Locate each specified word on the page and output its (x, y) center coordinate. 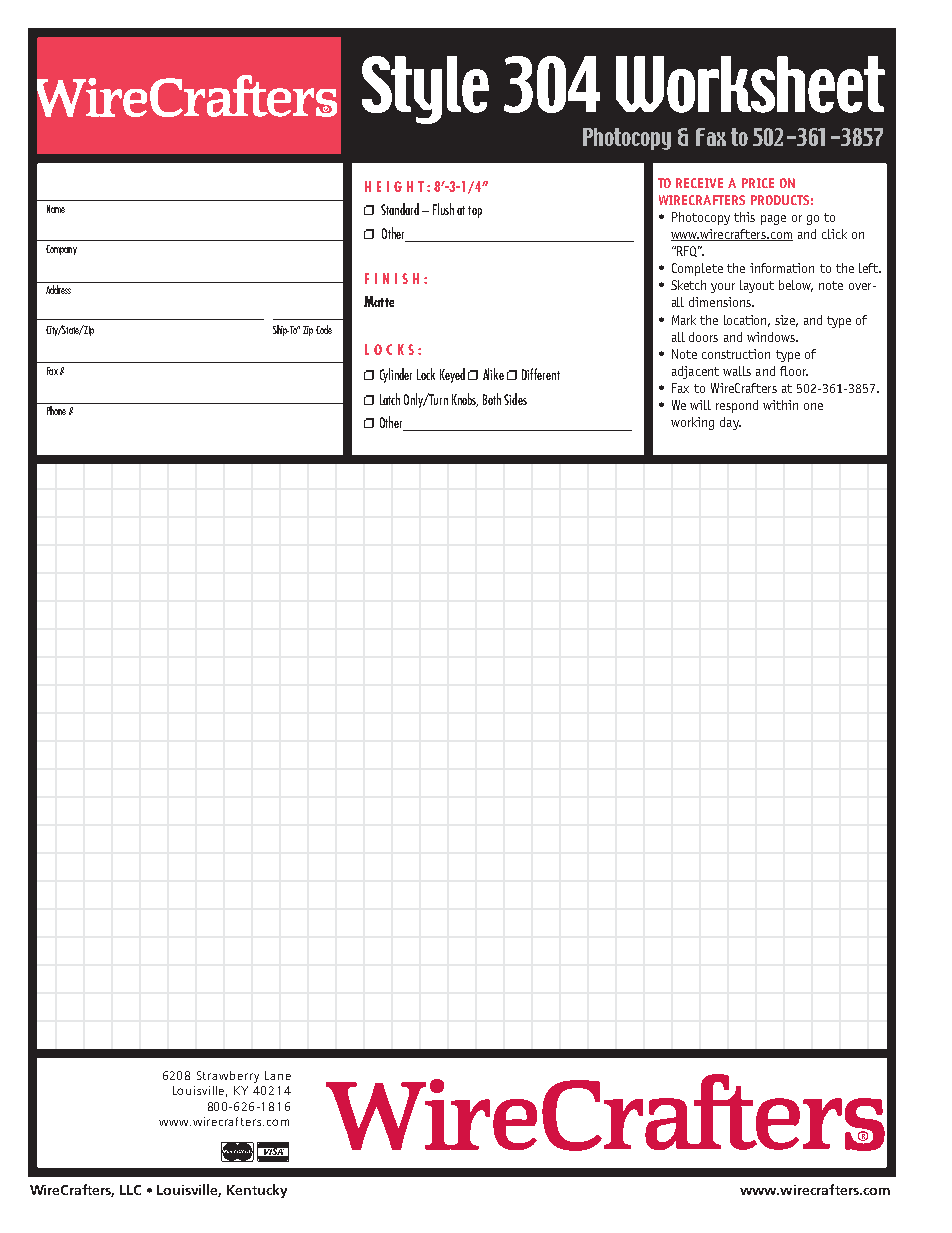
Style (425, 90)
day (730, 423)
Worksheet (750, 84)
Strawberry (228, 1077)
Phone (56, 410)
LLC (130, 1190)
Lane (278, 1075)
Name (56, 209)
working (692, 423)
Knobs (465, 400)
